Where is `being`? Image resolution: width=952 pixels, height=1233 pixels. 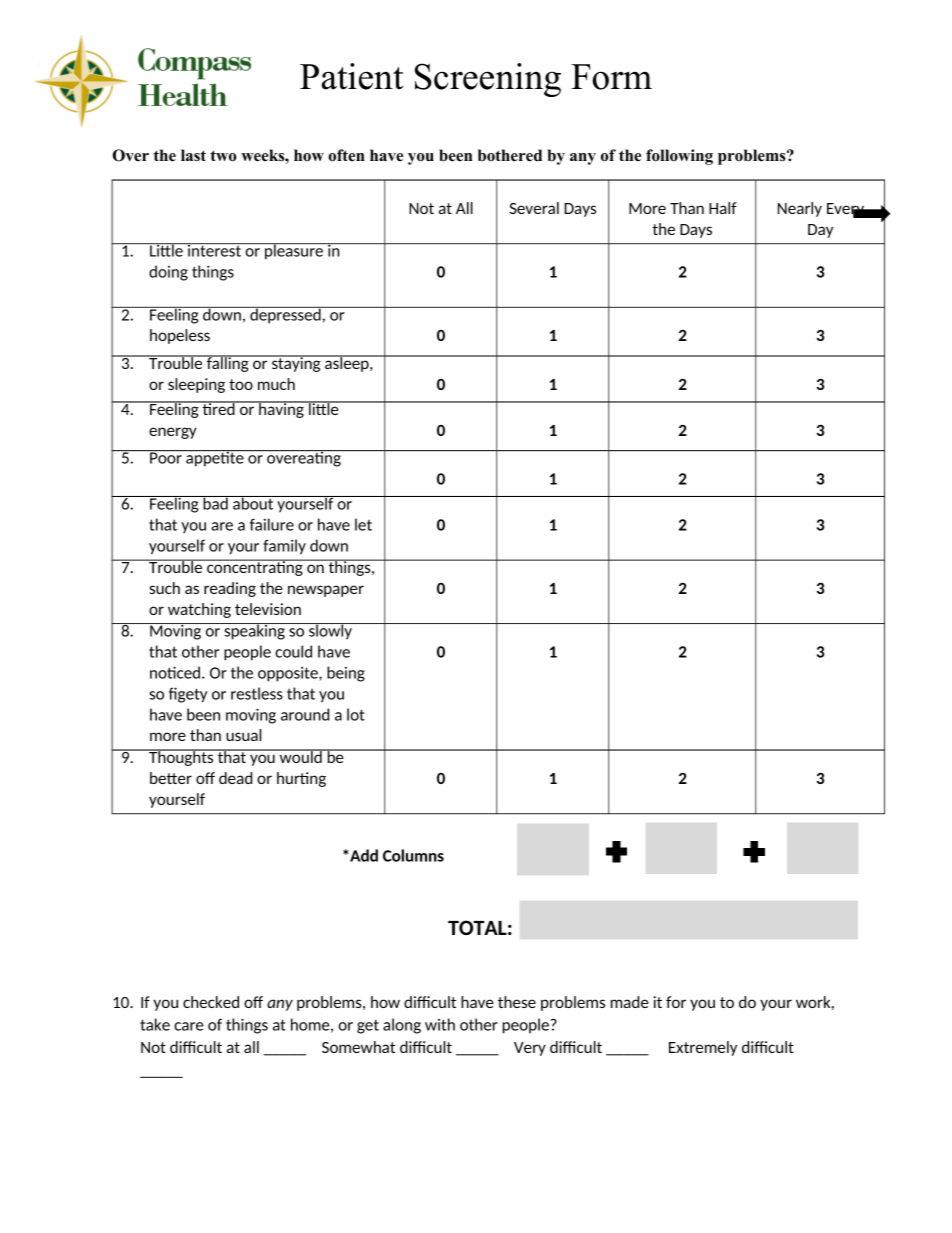
being is located at coordinates (346, 674).
